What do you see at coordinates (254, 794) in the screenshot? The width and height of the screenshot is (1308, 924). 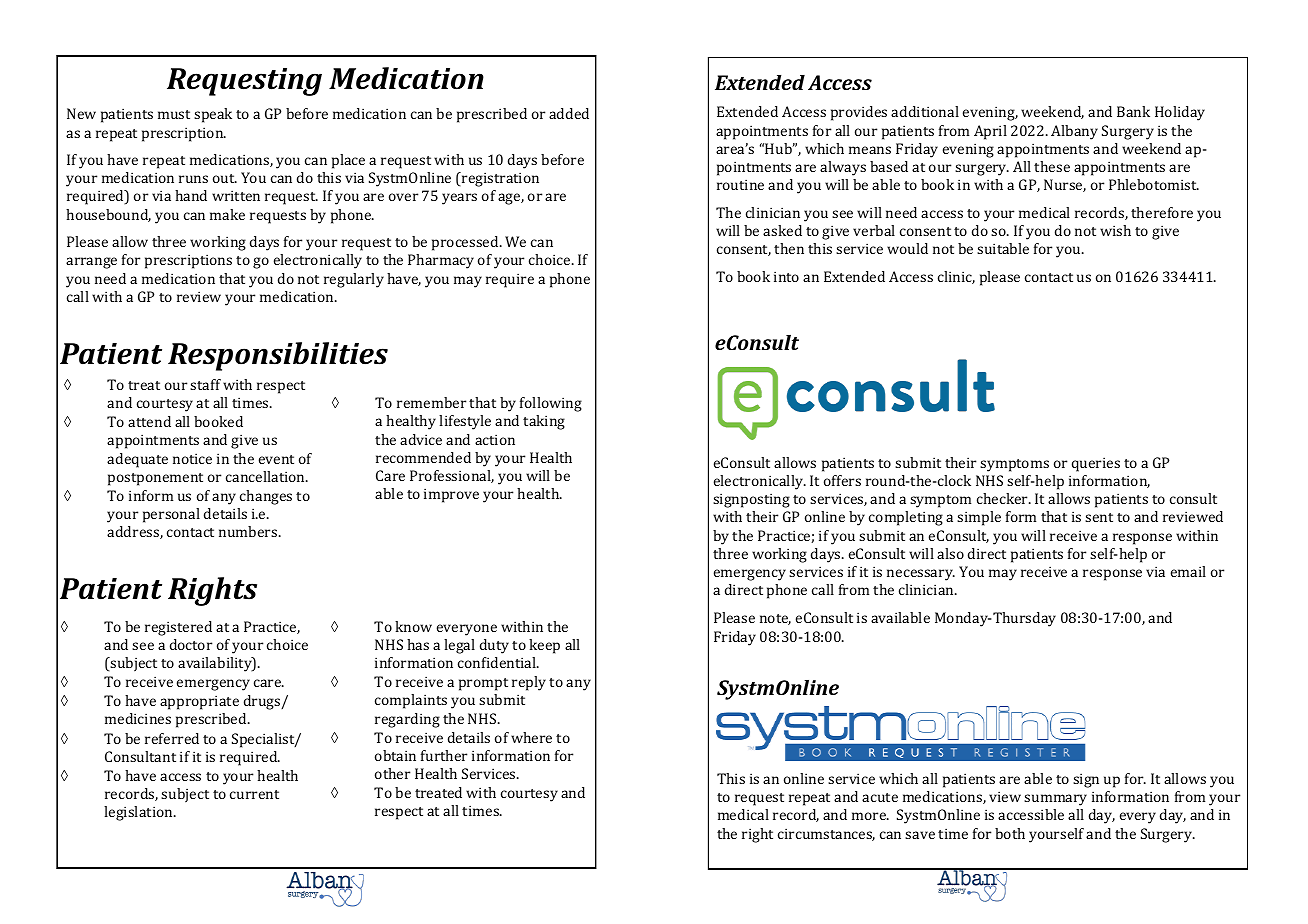 I see `current` at bounding box center [254, 794].
